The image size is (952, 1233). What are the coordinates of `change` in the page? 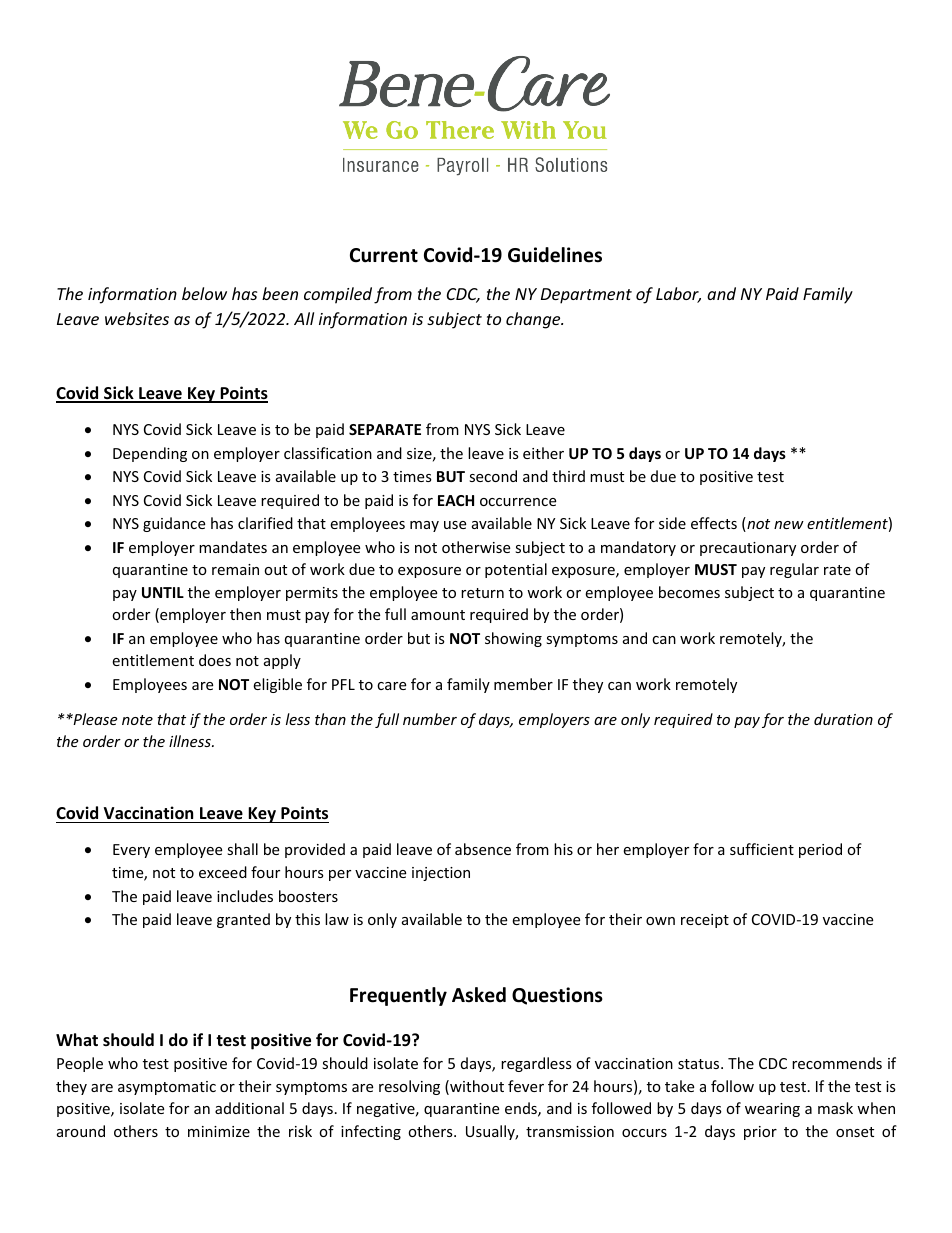 It's located at (534, 320).
